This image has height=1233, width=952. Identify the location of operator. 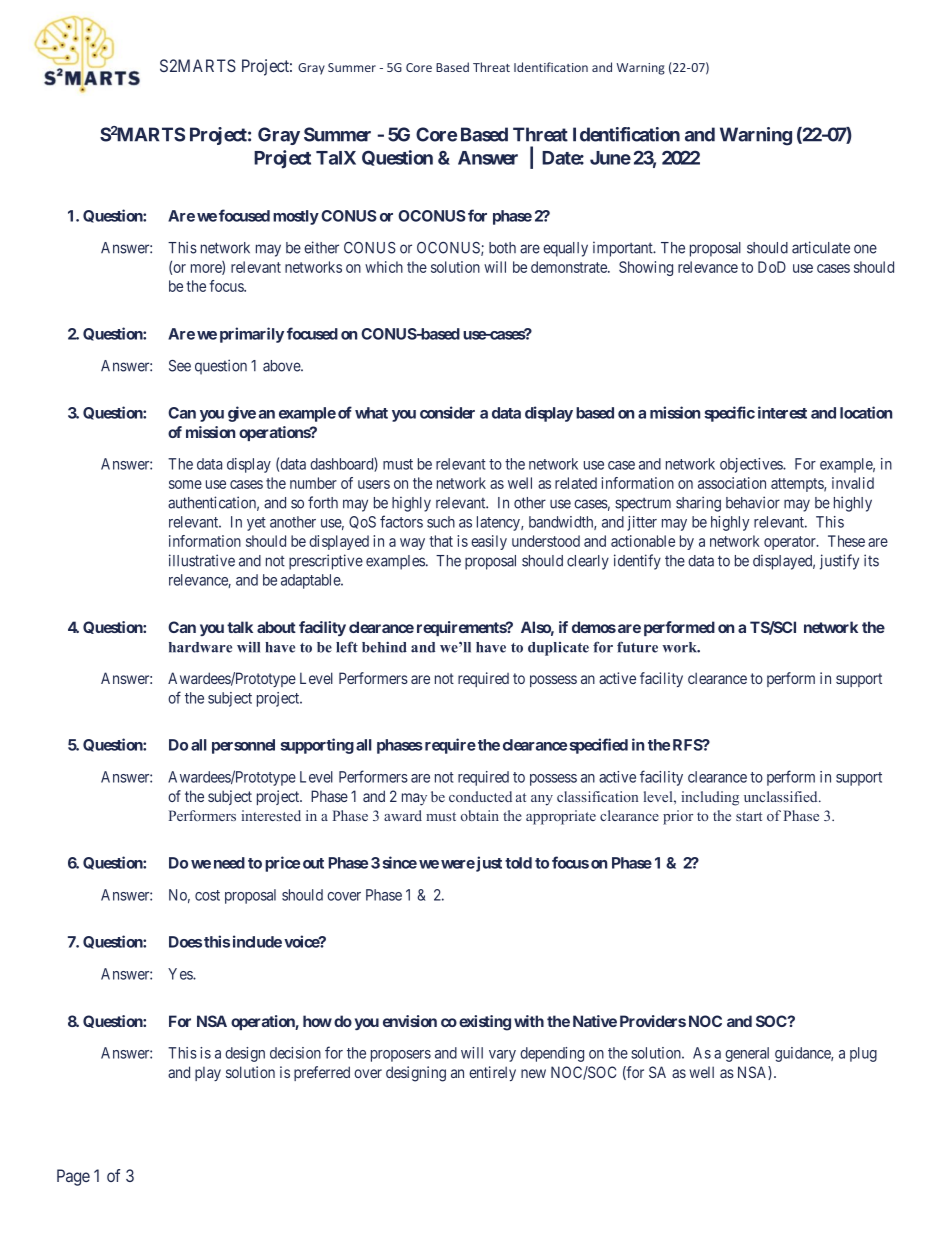
(791, 543).
